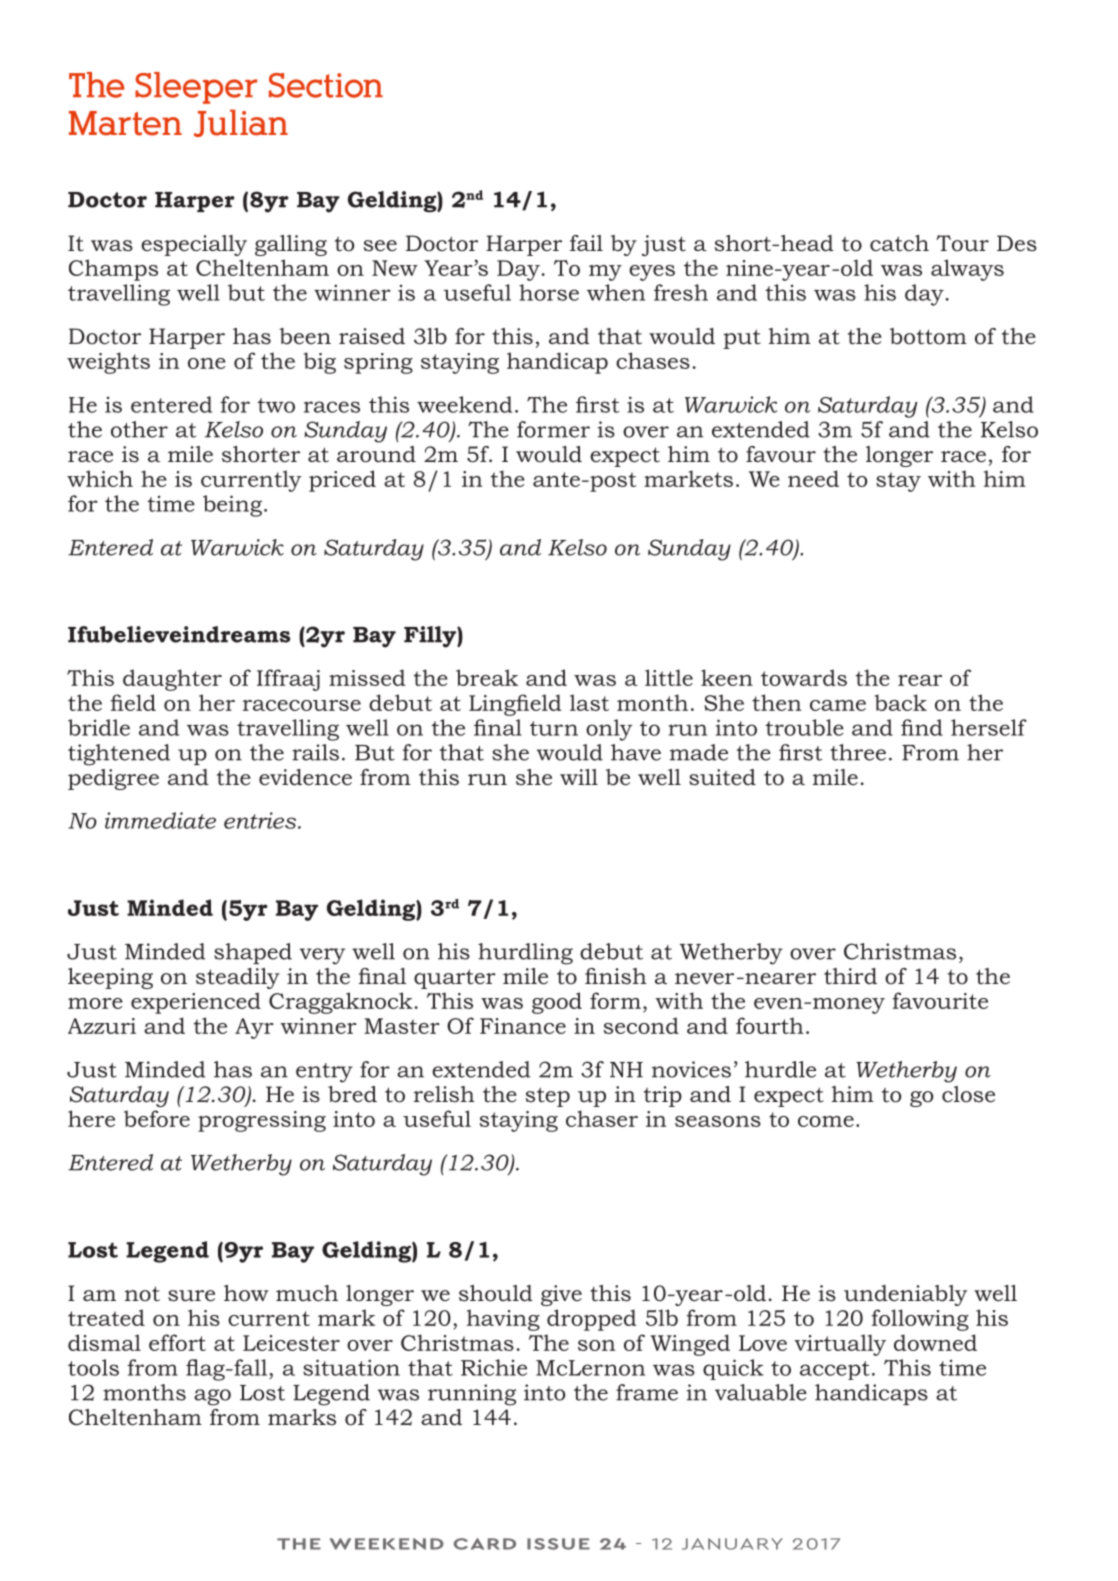 The height and width of the screenshot is (1581, 1118). Describe the element at coordinates (558, 1544) in the screenshot. I see `ISSUE` at that location.
